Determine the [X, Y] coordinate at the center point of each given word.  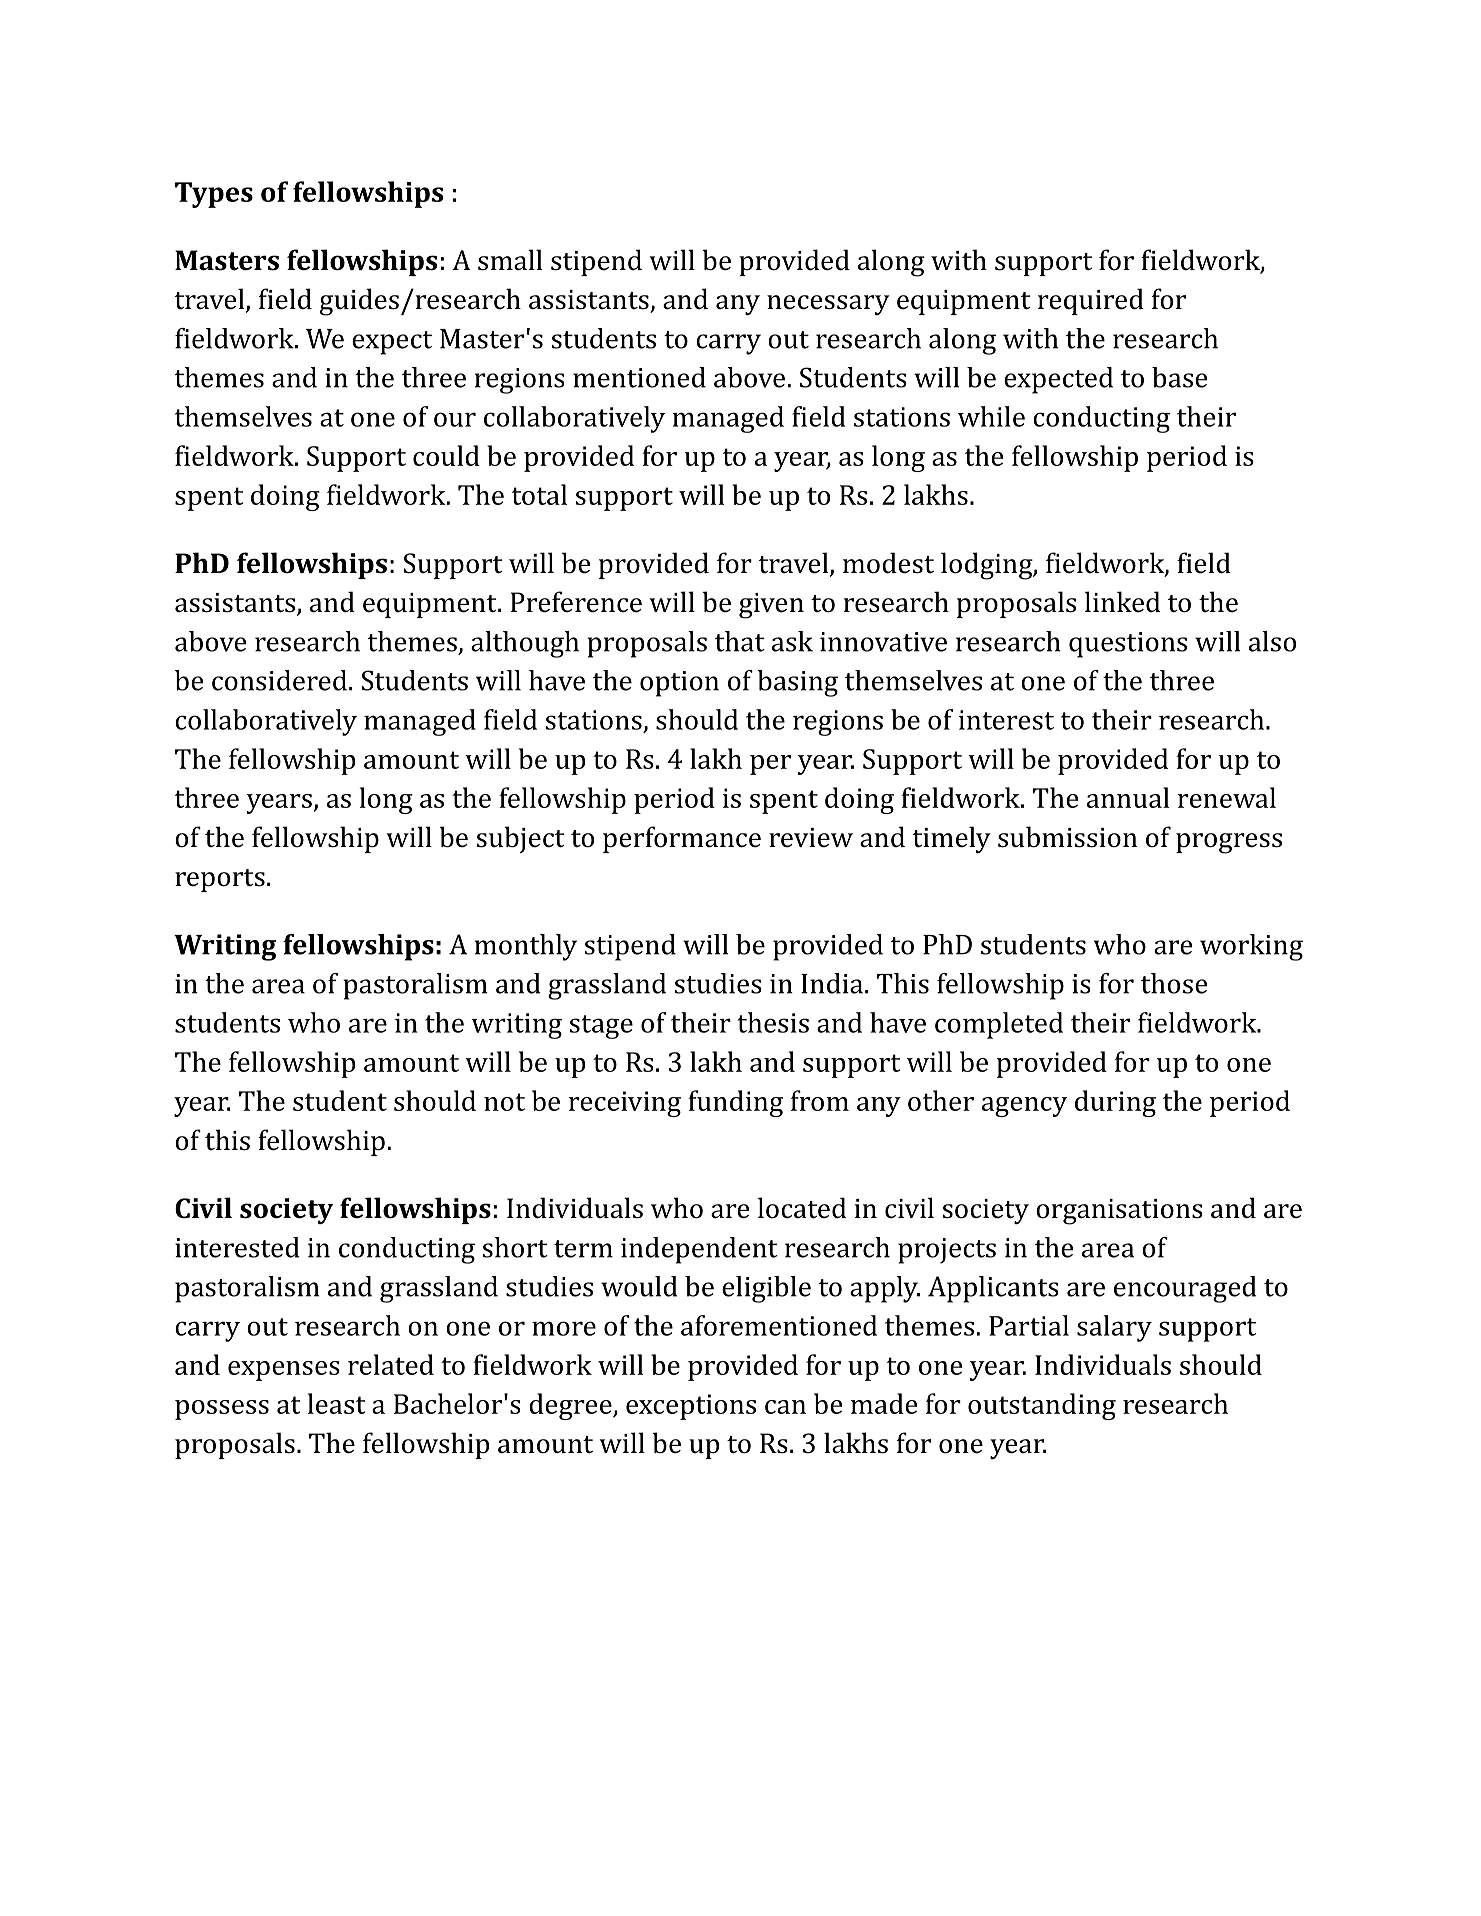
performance [682, 839]
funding [735, 1103]
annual [1128, 797]
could [446, 455]
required [1091, 301]
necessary [828, 305]
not [504, 1102]
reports [220, 880]
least [336, 1403]
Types [214, 195]
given [771, 606]
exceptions [691, 1407]
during [1115, 1103]
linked [1122, 602]
